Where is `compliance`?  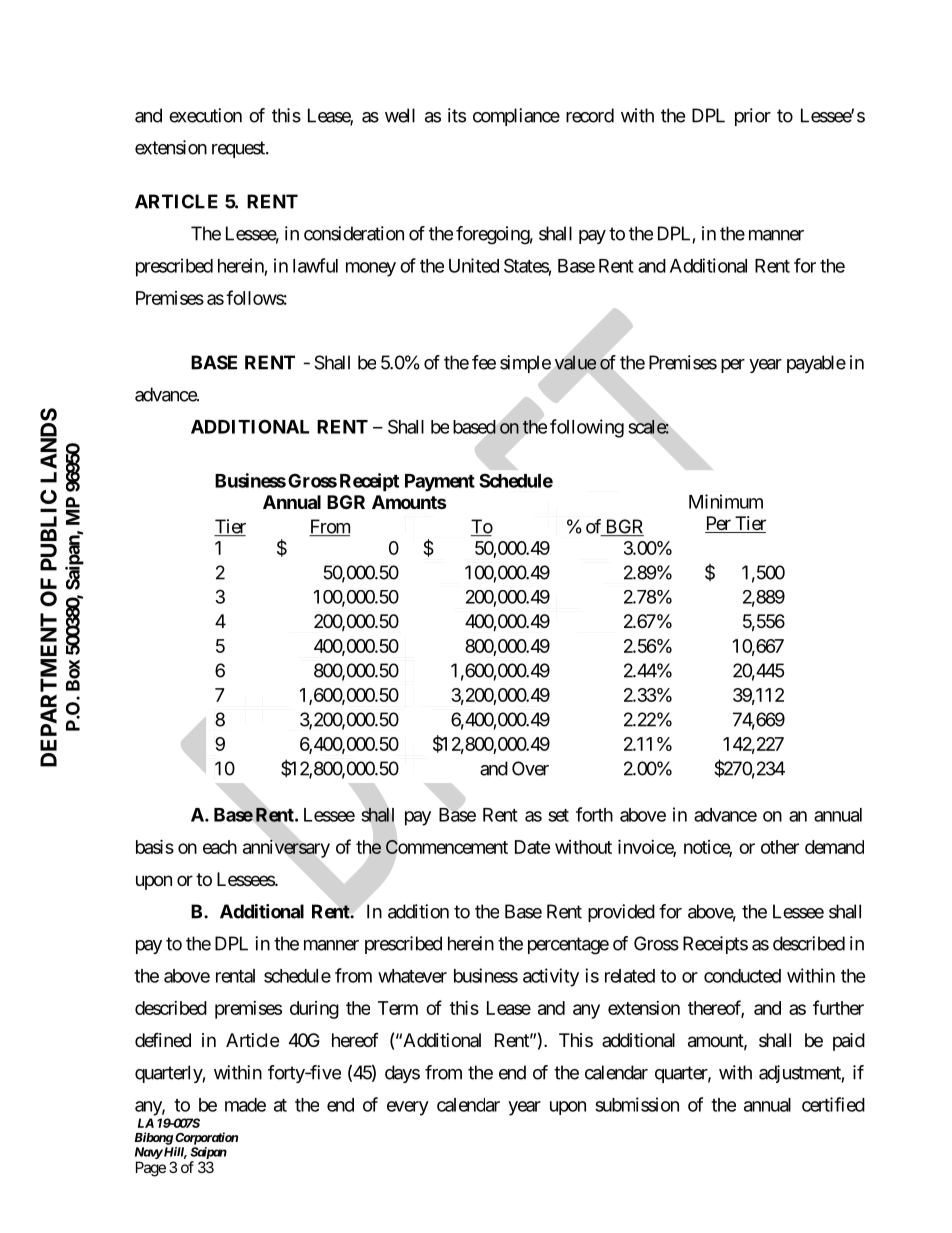 compliance is located at coordinates (516, 117).
